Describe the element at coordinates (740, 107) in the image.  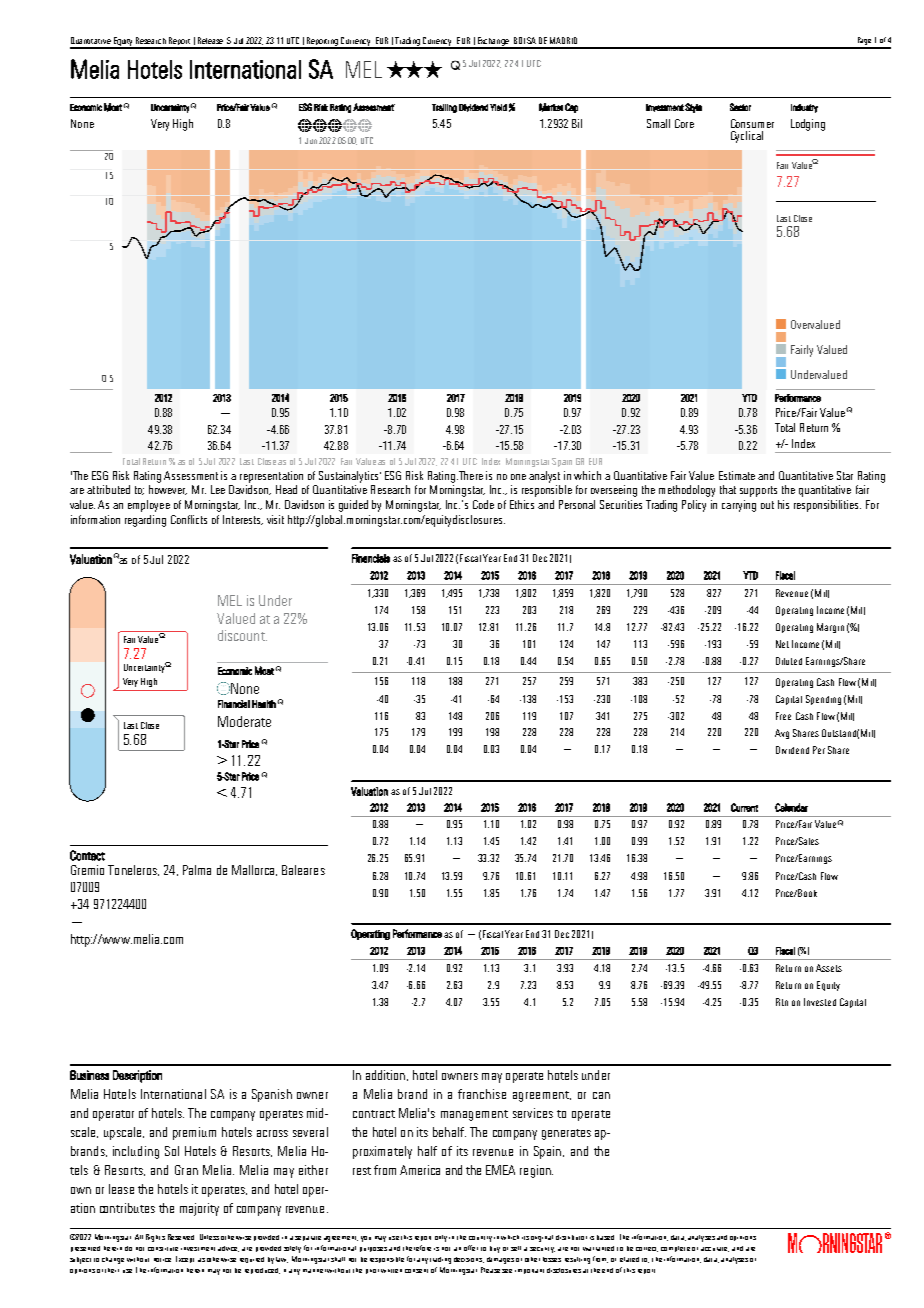
I see `Sector` at that location.
